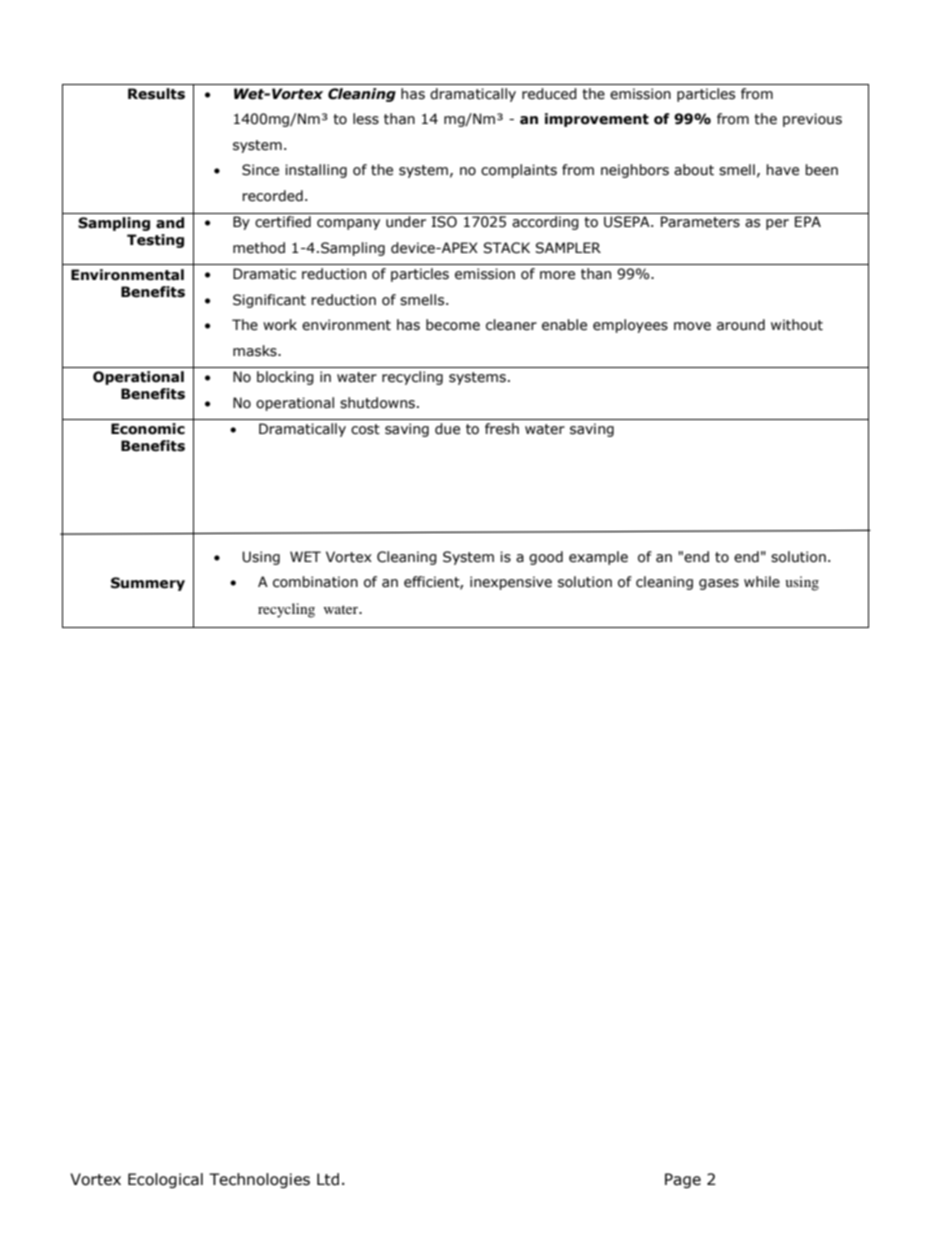  I want to click on Since, so click(260, 170).
